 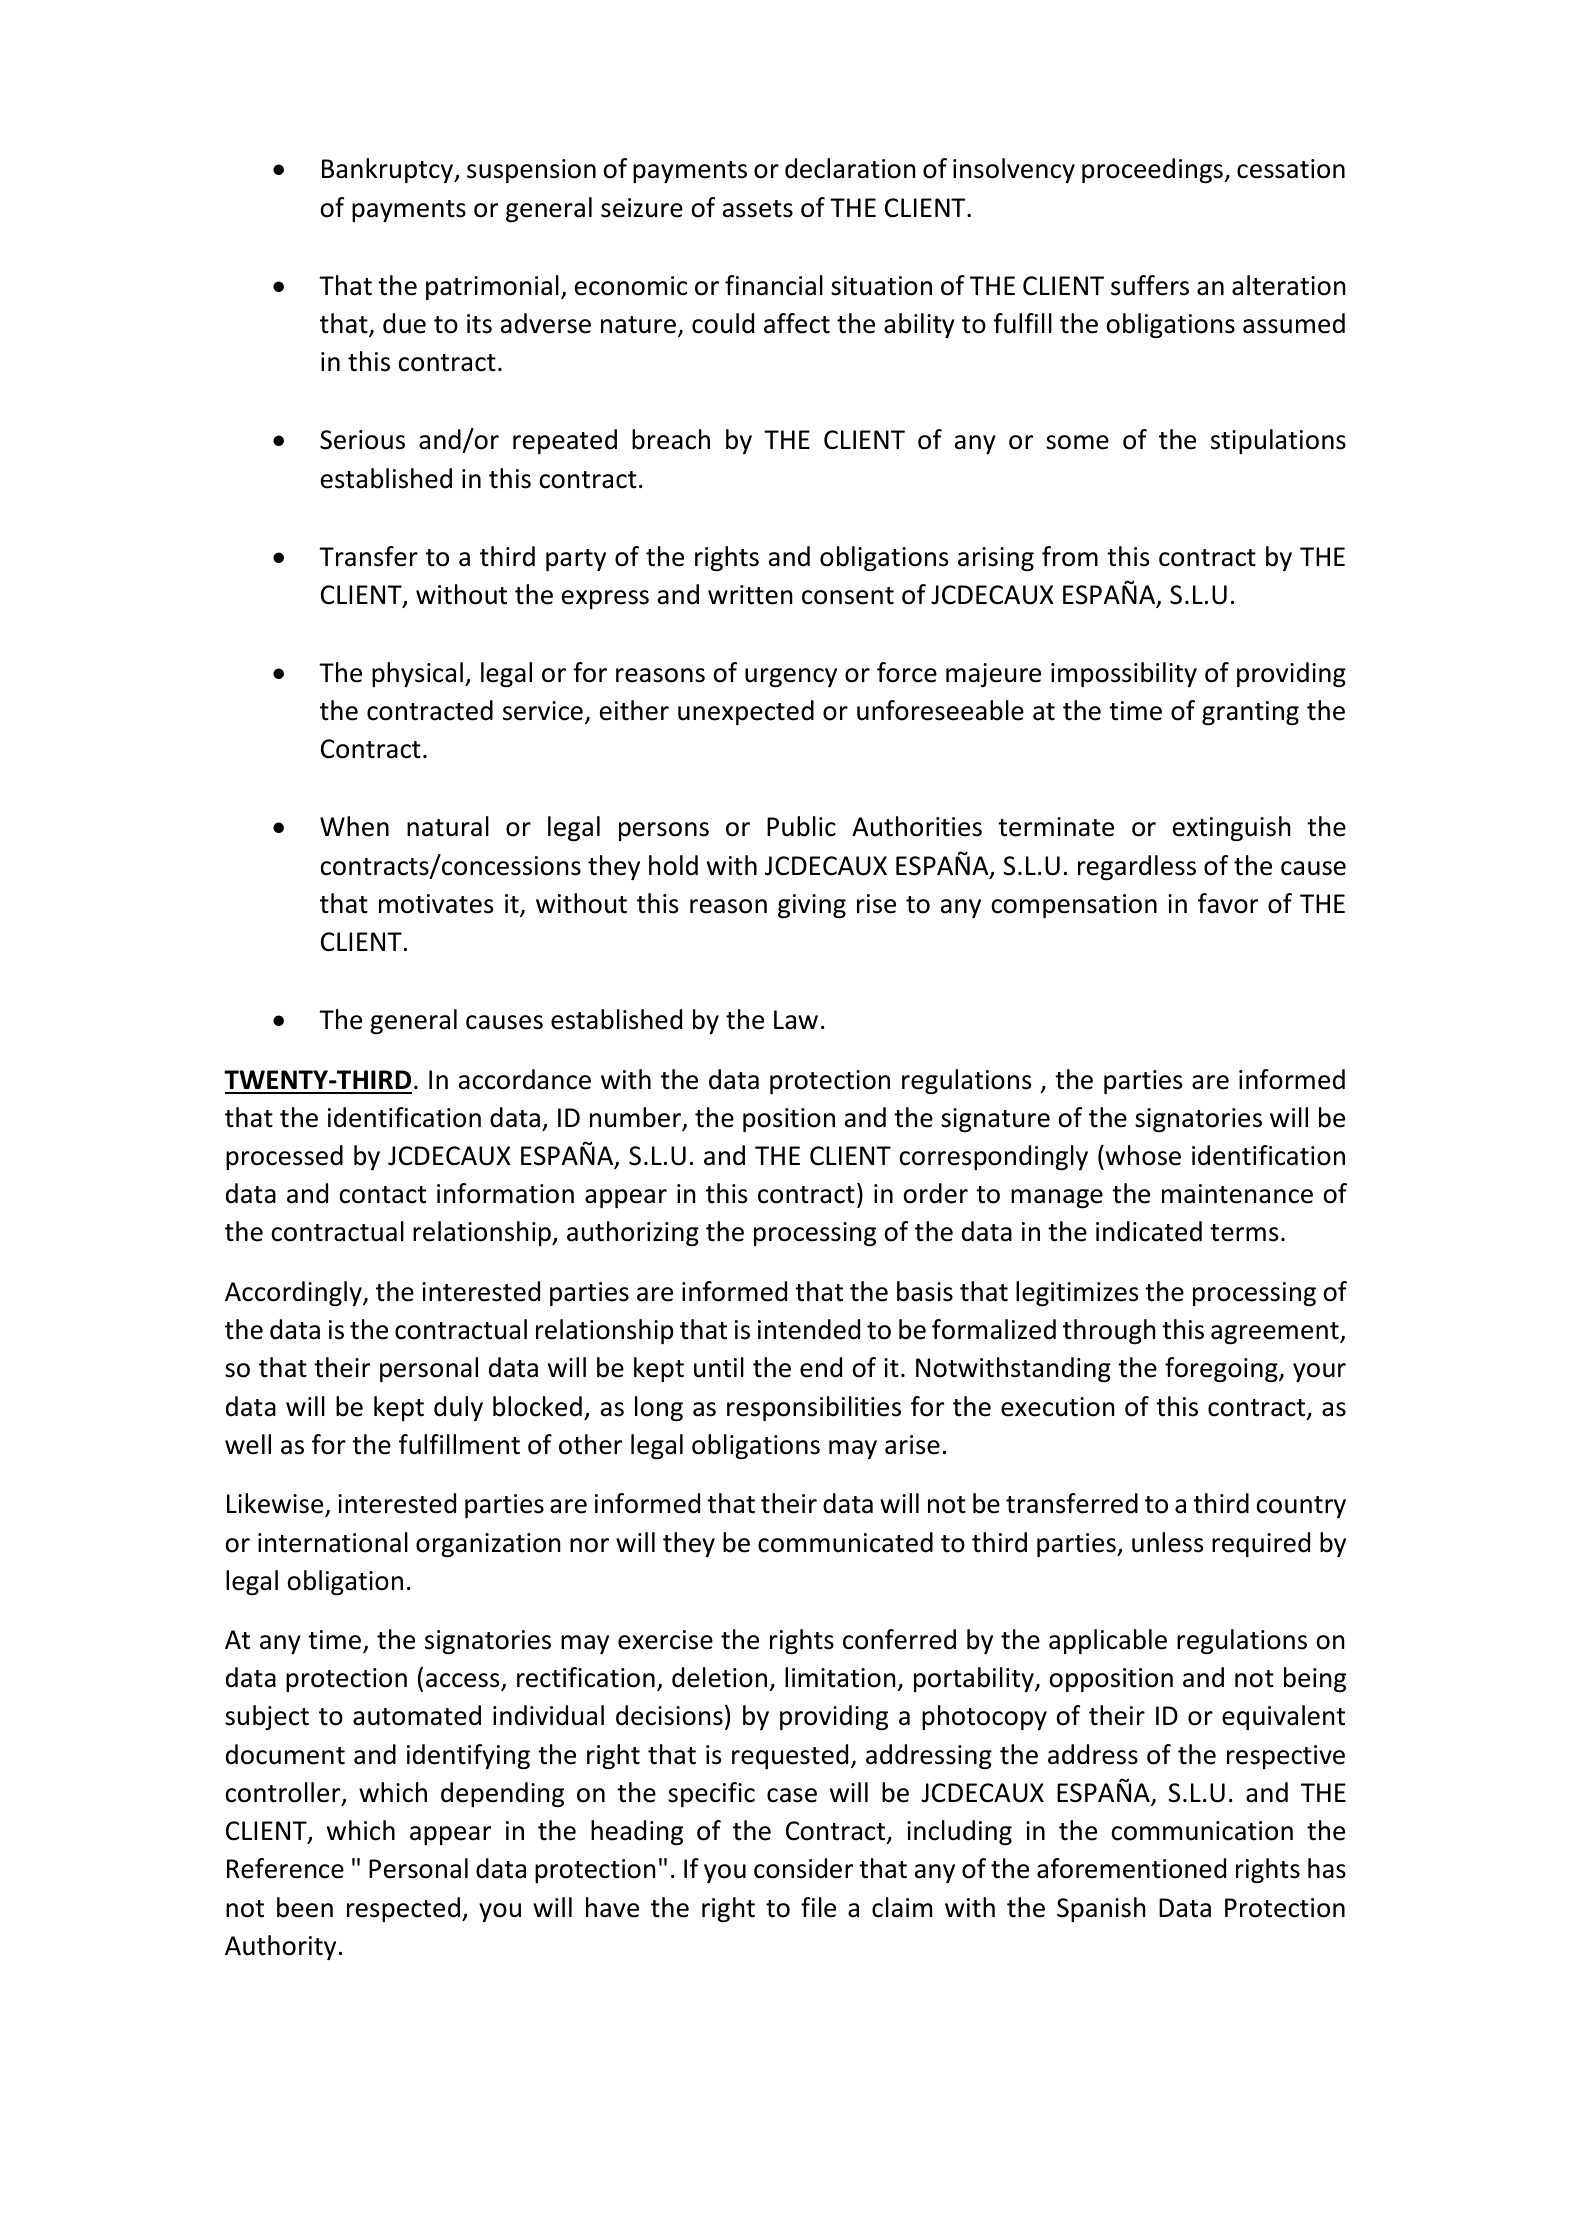 What do you see at coordinates (791, 678) in the screenshot?
I see `urgency` at bounding box center [791, 678].
